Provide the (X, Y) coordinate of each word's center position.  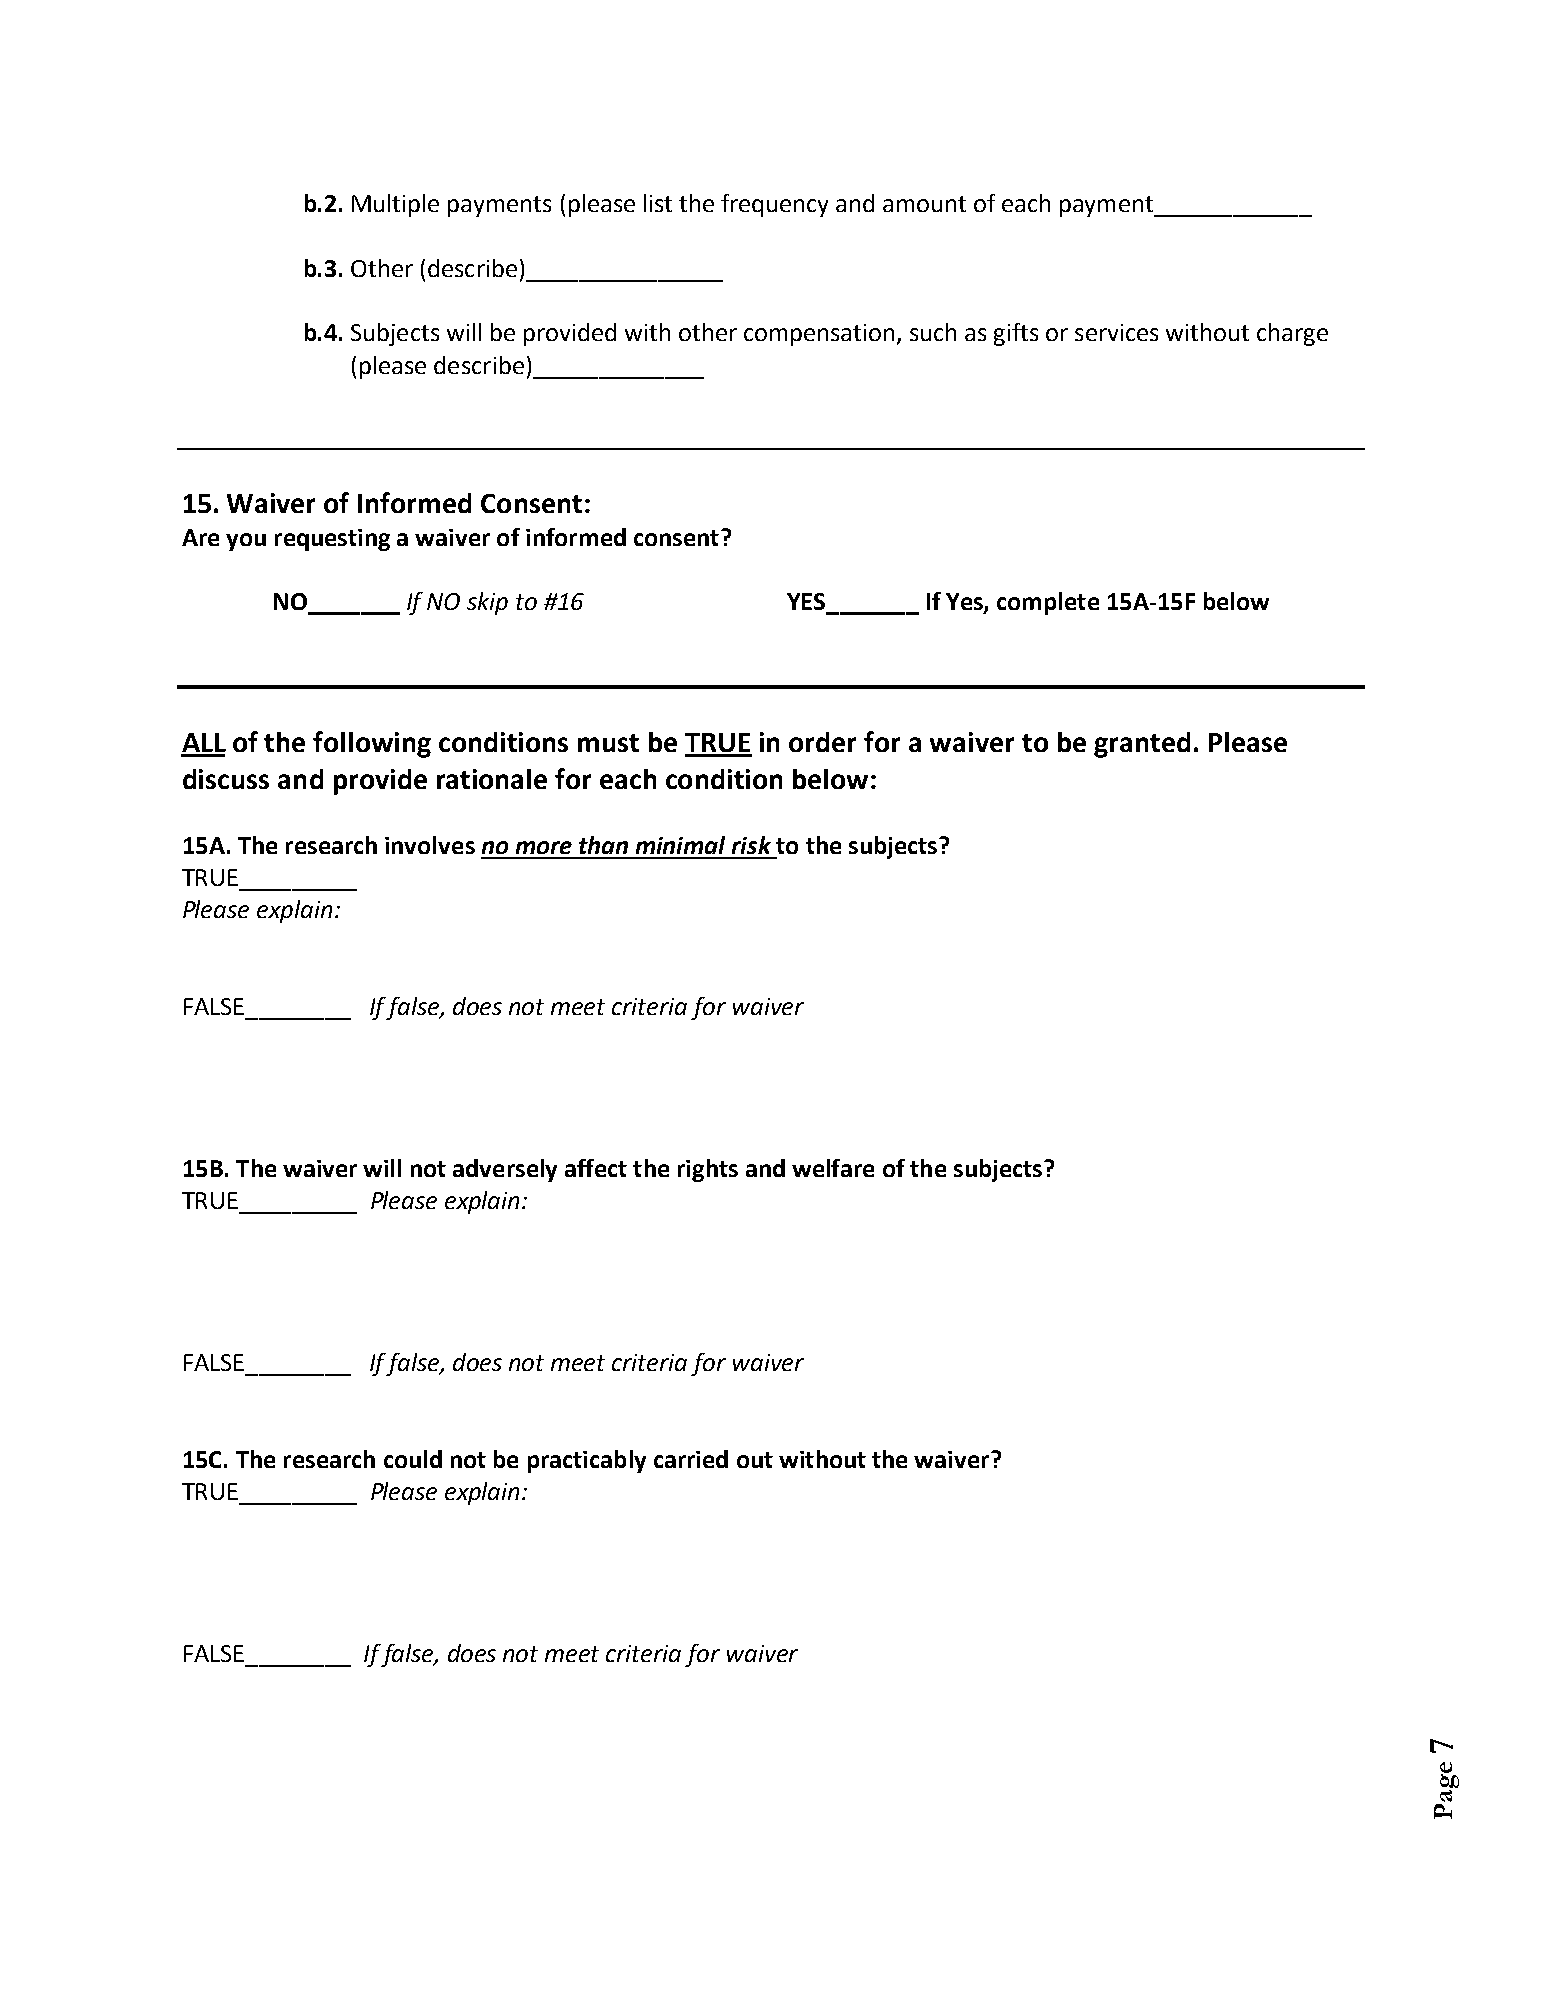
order (822, 742)
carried (691, 1459)
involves (430, 845)
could (413, 1459)
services (1116, 332)
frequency (774, 205)
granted (1142, 745)
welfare (833, 1168)
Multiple (395, 205)
